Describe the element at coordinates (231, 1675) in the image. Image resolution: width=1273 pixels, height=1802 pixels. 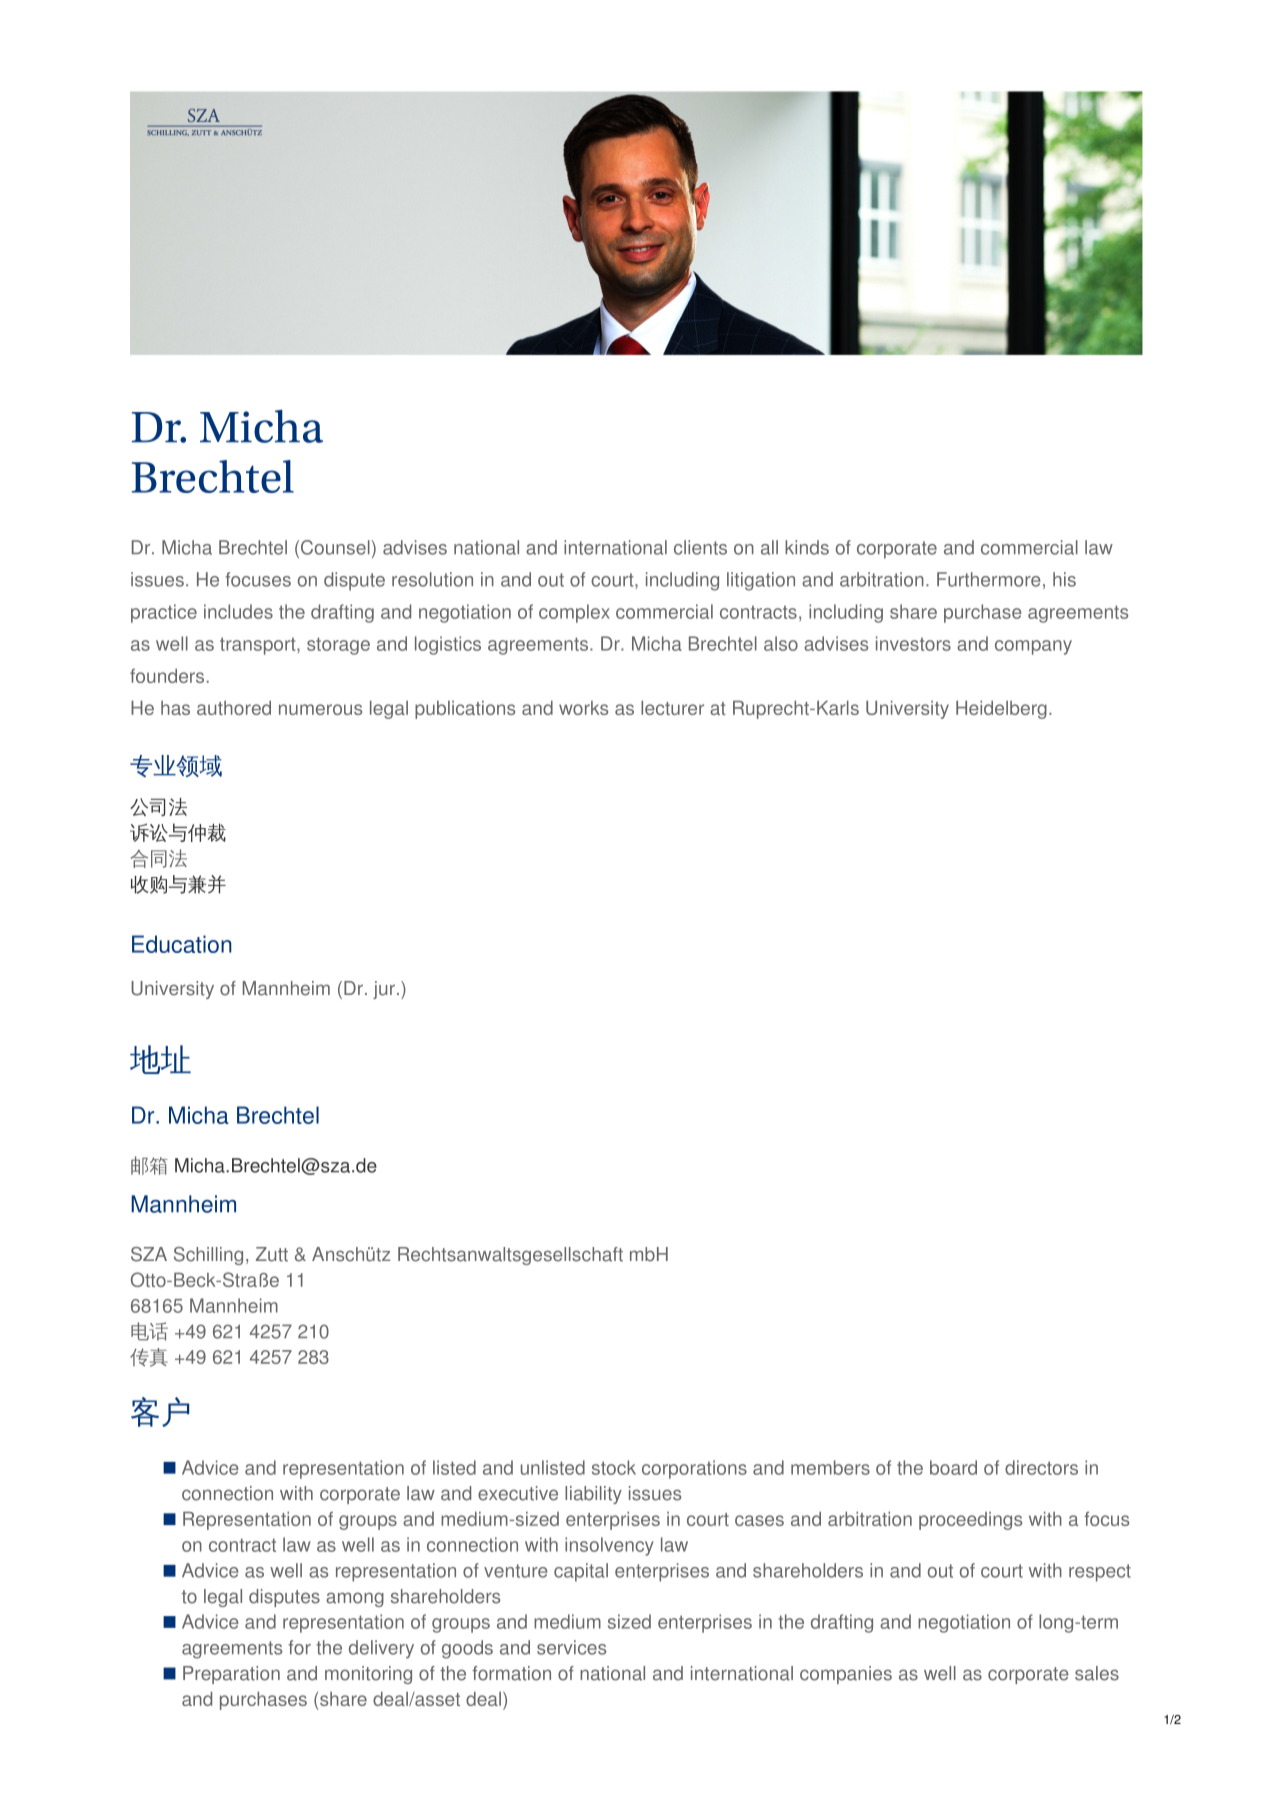
I see `Preparation` at that location.
